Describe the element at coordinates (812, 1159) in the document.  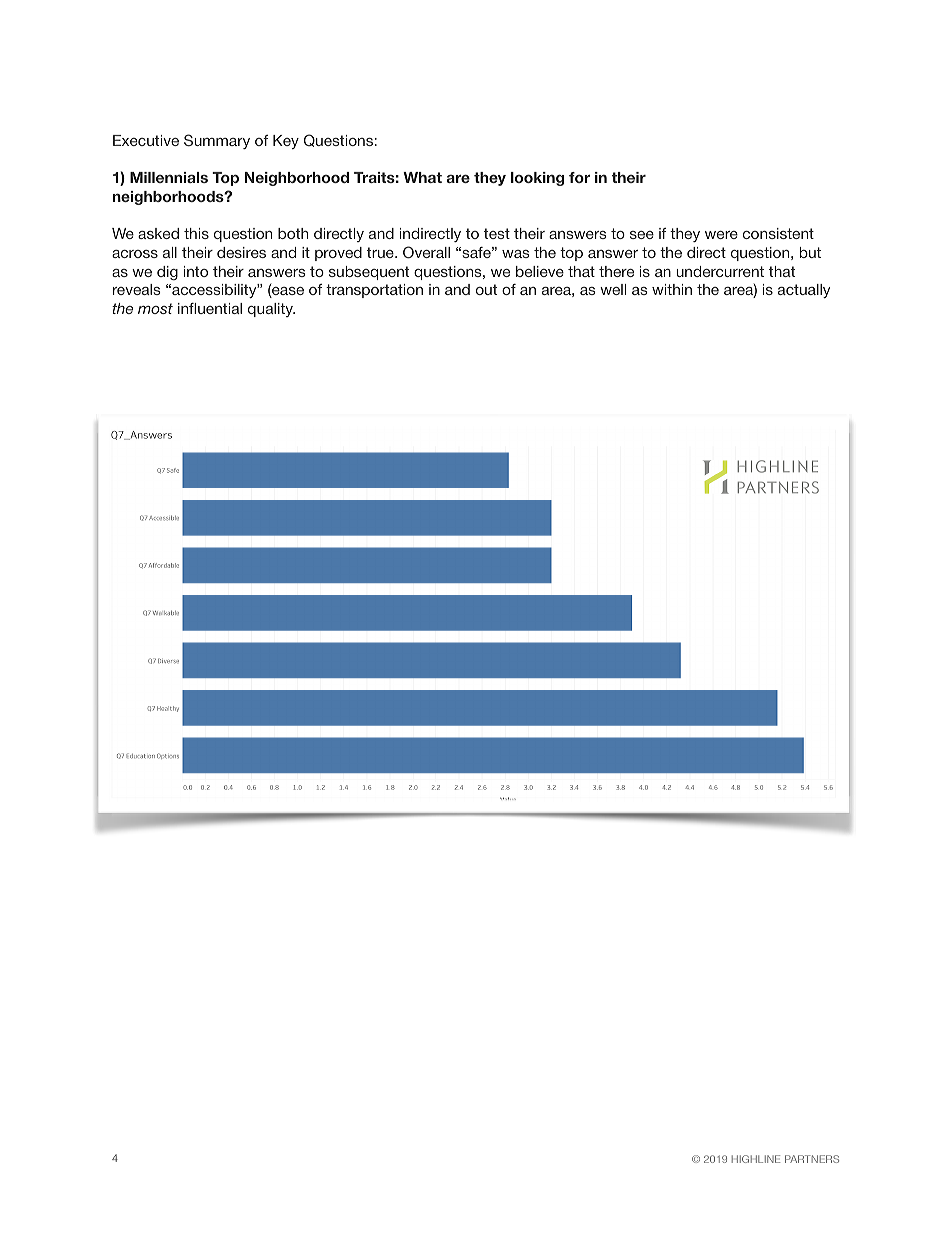
I see `PARTNERS` at that location.
